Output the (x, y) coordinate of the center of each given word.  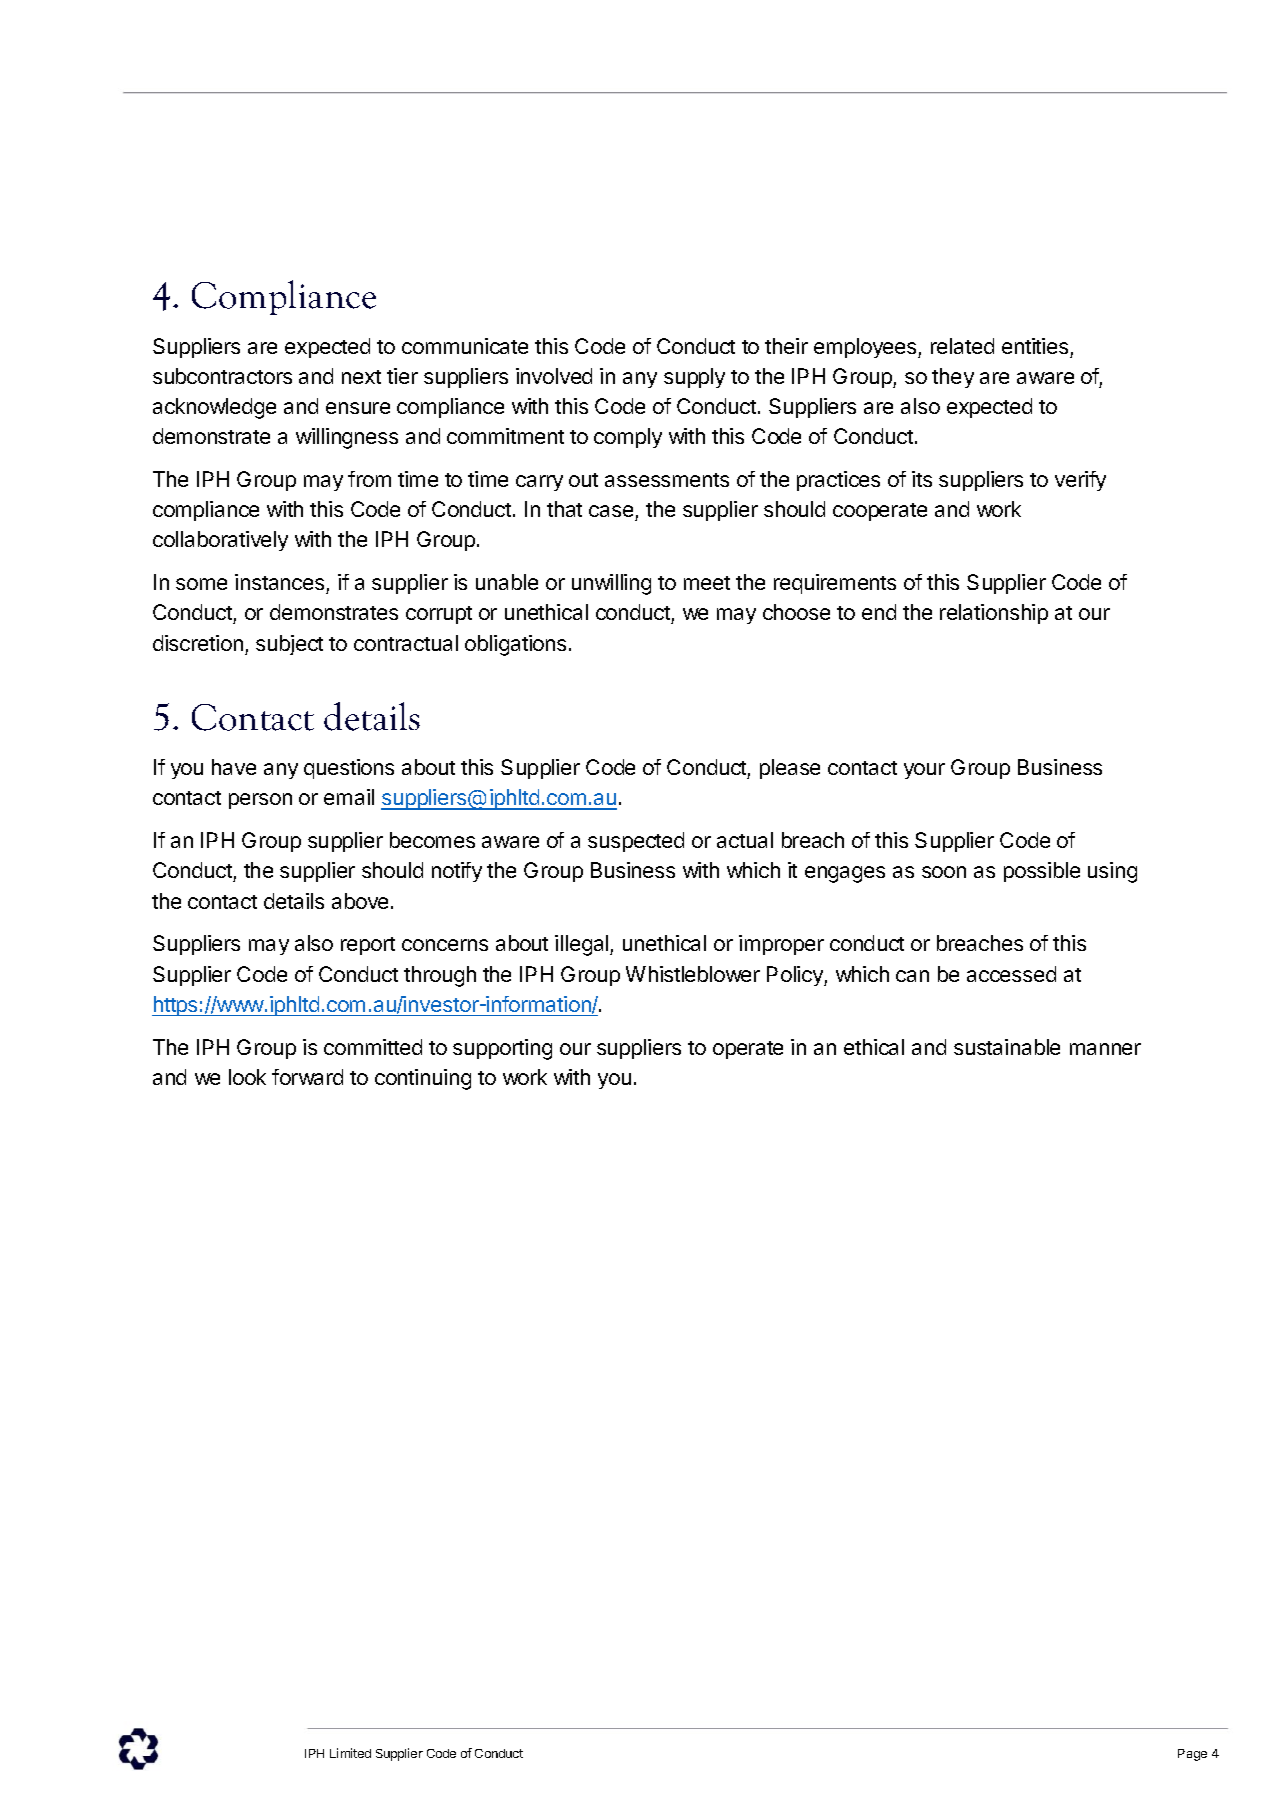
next (361, 377)
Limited (350, 1753)
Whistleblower (693, 974)
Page (1192, 1755)
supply (694, 378)
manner (1105, 1049)
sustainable (1007, 1047)
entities (1035, 346)
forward (307, 1077)
